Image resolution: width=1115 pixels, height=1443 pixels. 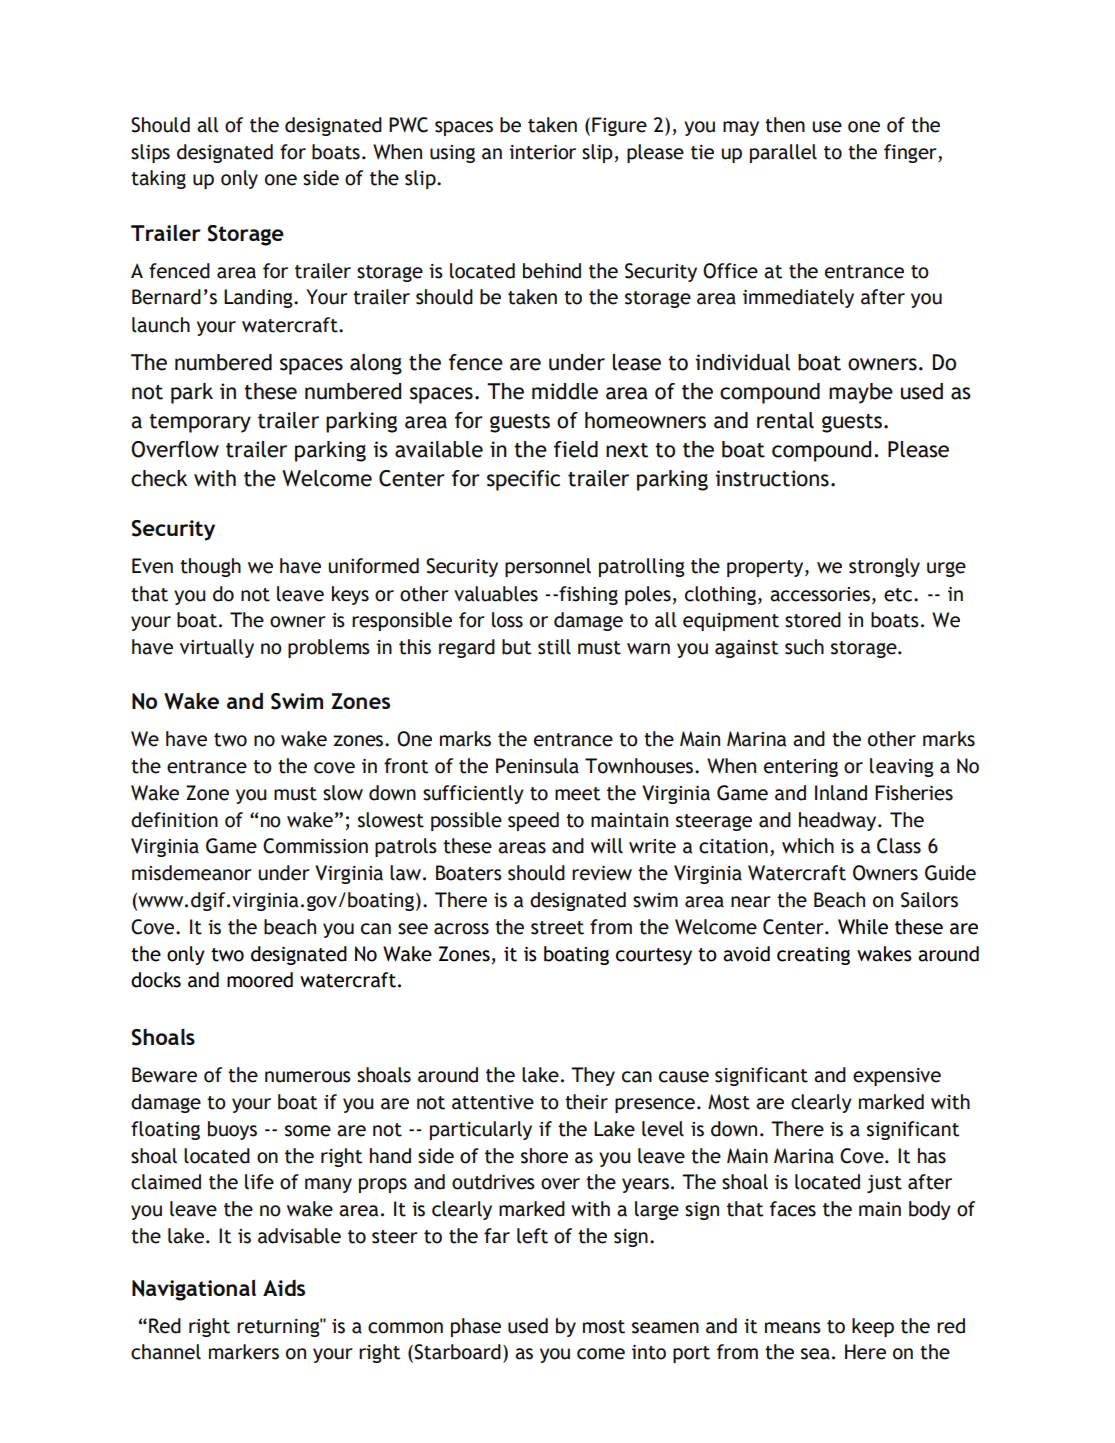 What do you see at coordinates (476, 1327) in the page?
I see `phase` at bounding box center [476, 1327].
